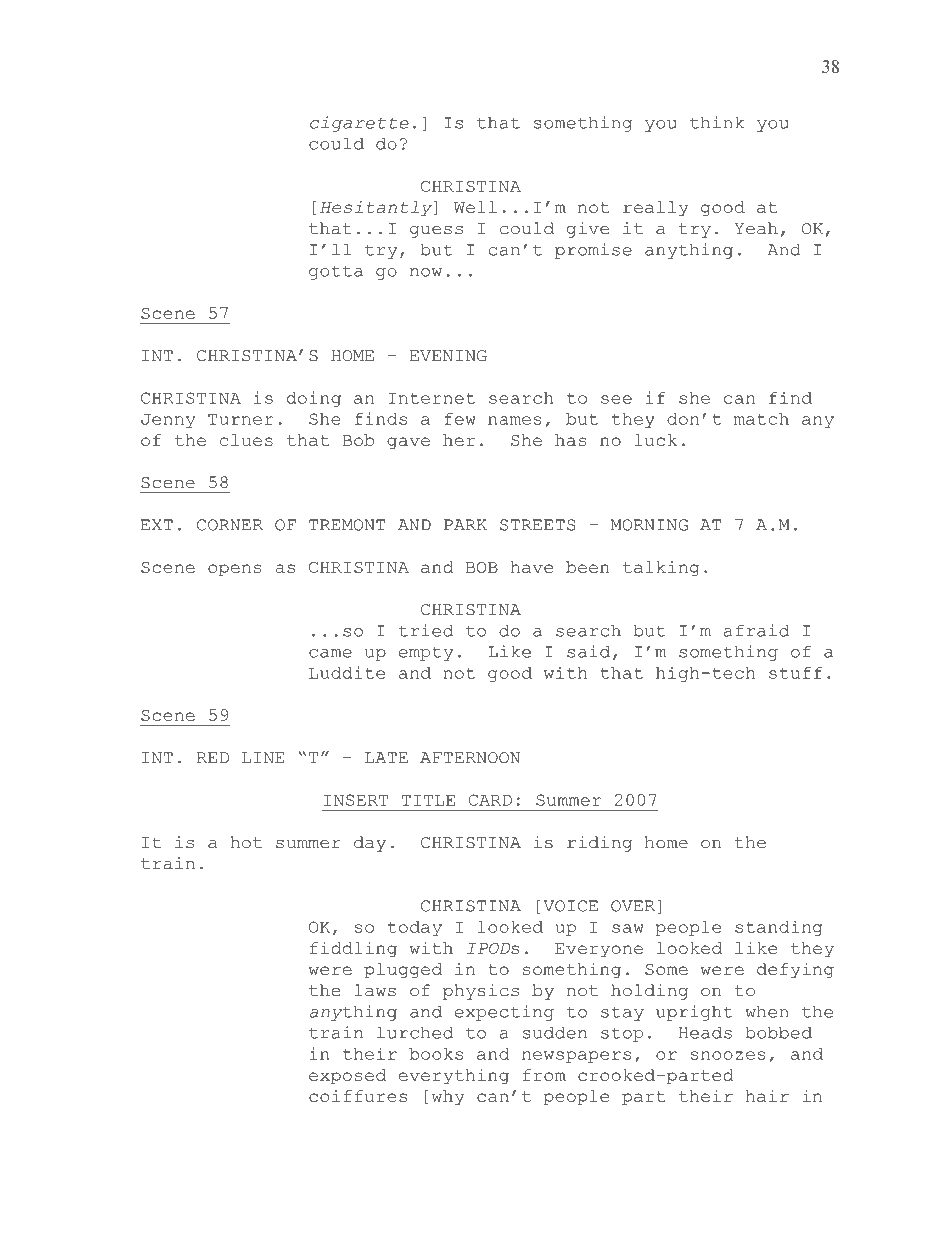 This screenshot has height=1233, width=952. I want to click on opens, so click(235, 570).
